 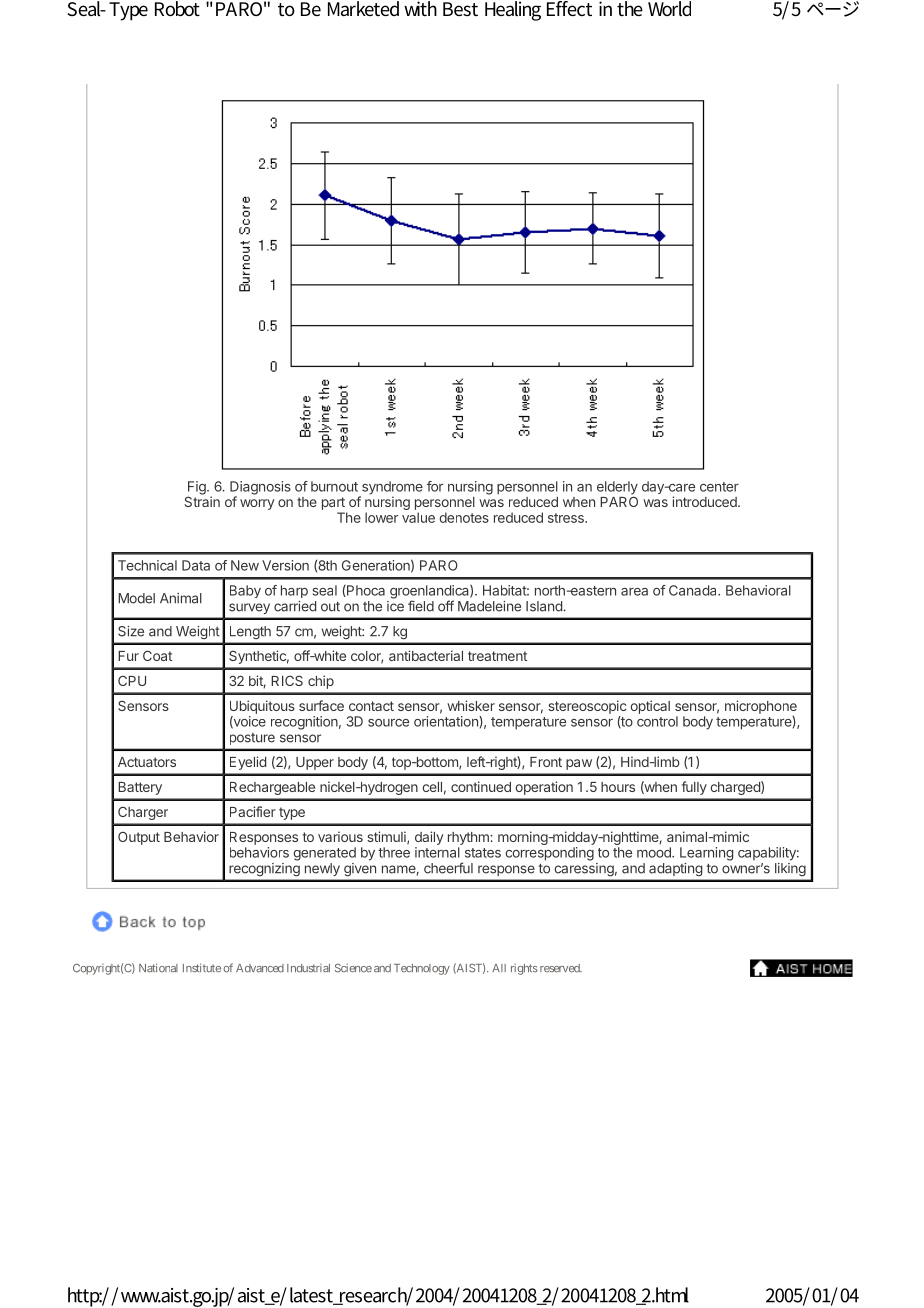 What do you see at coordinates (669, 9) in the page?
I see `World` at bounding box center [669, 9].
